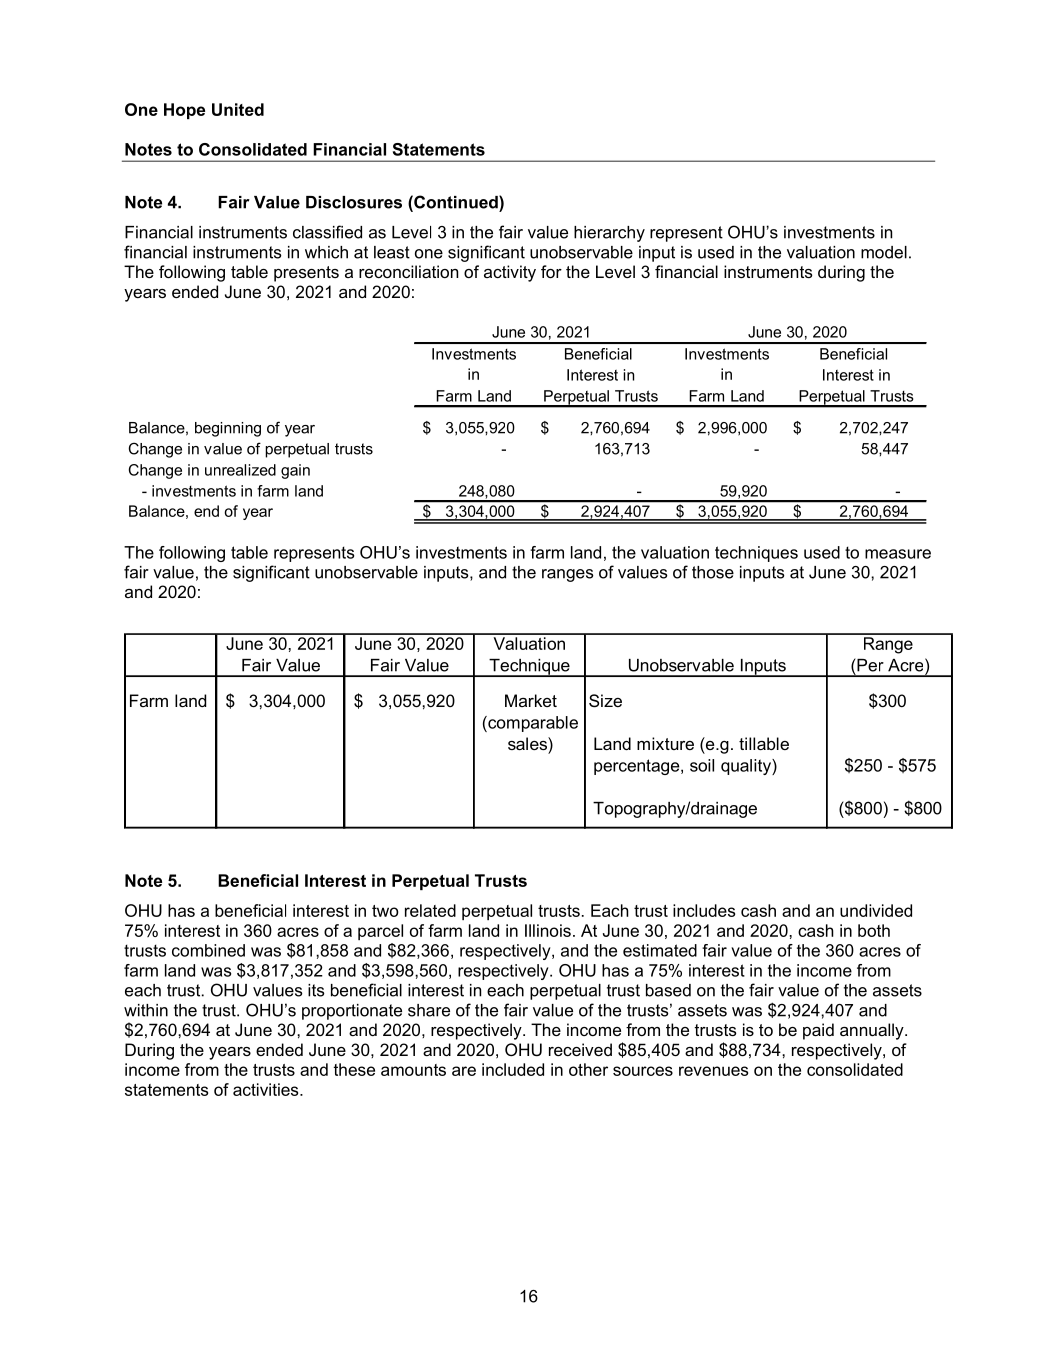 The width and height of the page is (1057, 1368). What do you see at coordinates (884, 252) in the page?
I see `model` at bounding box center [884, 252].
